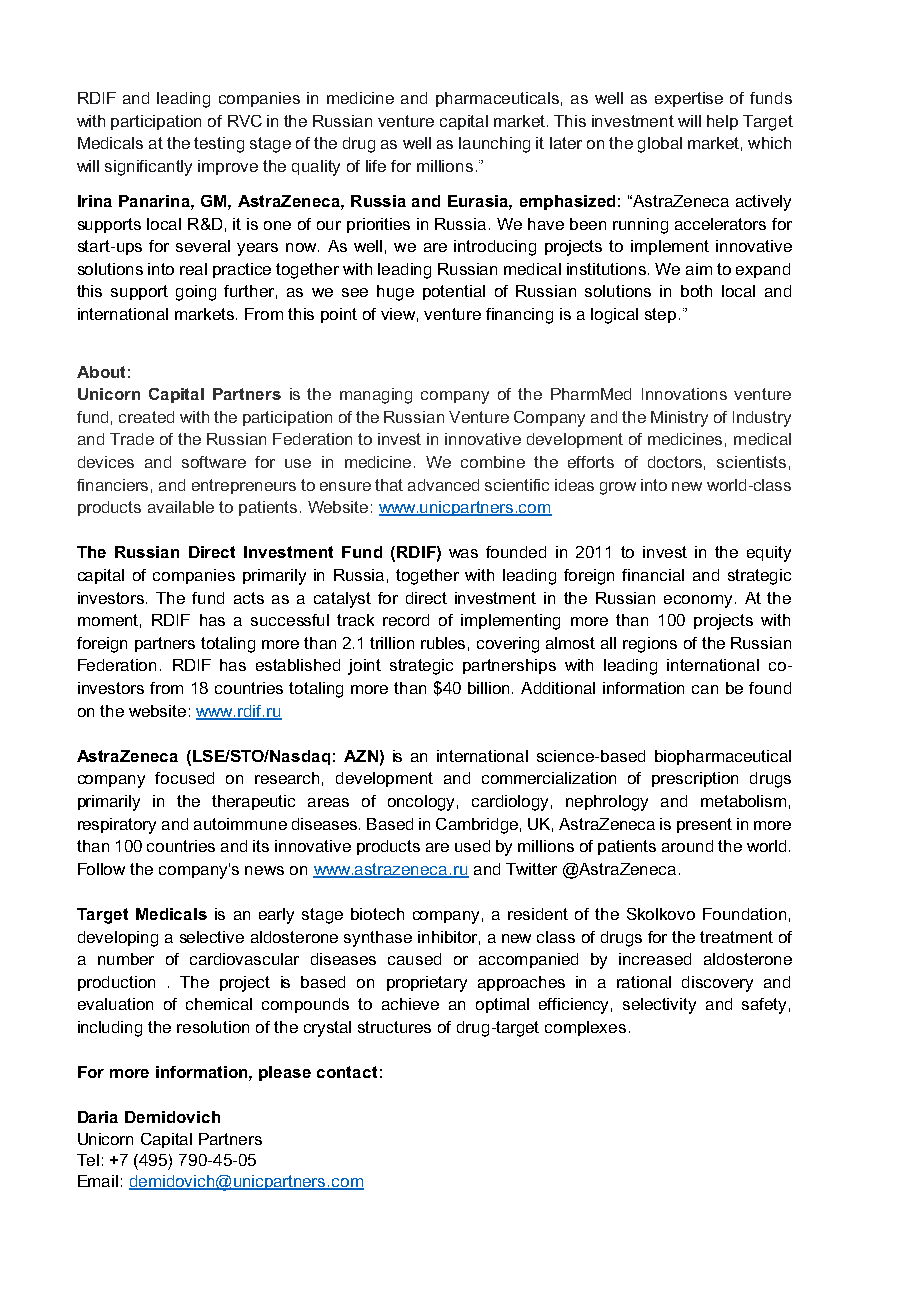 The height and width of the image is (1308, 924). Describe the element at coordinates (347, 1072) in the image. I see `contact` at that location.
